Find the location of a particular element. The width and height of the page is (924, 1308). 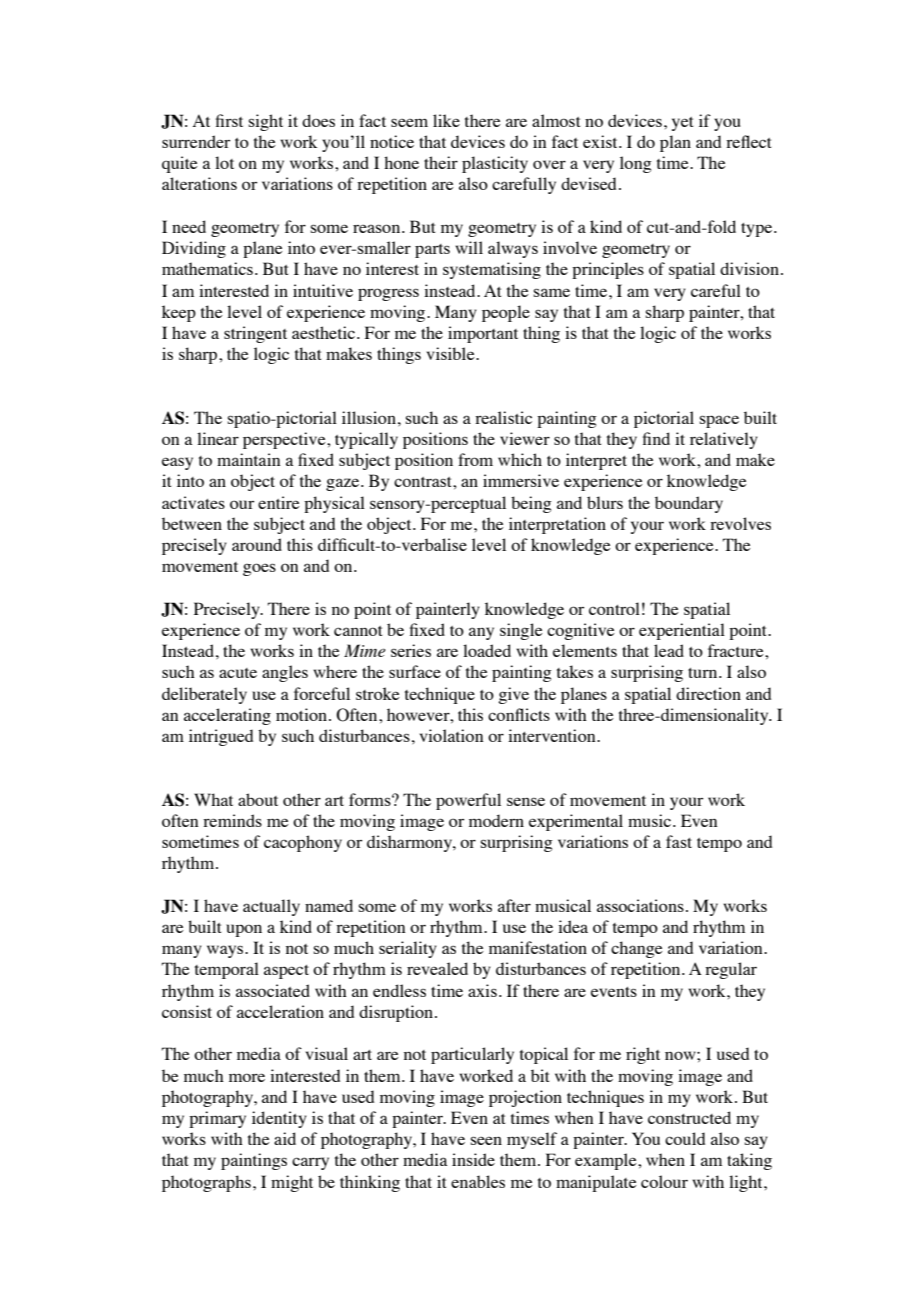

aid is located at coordinates (285, 1138).
